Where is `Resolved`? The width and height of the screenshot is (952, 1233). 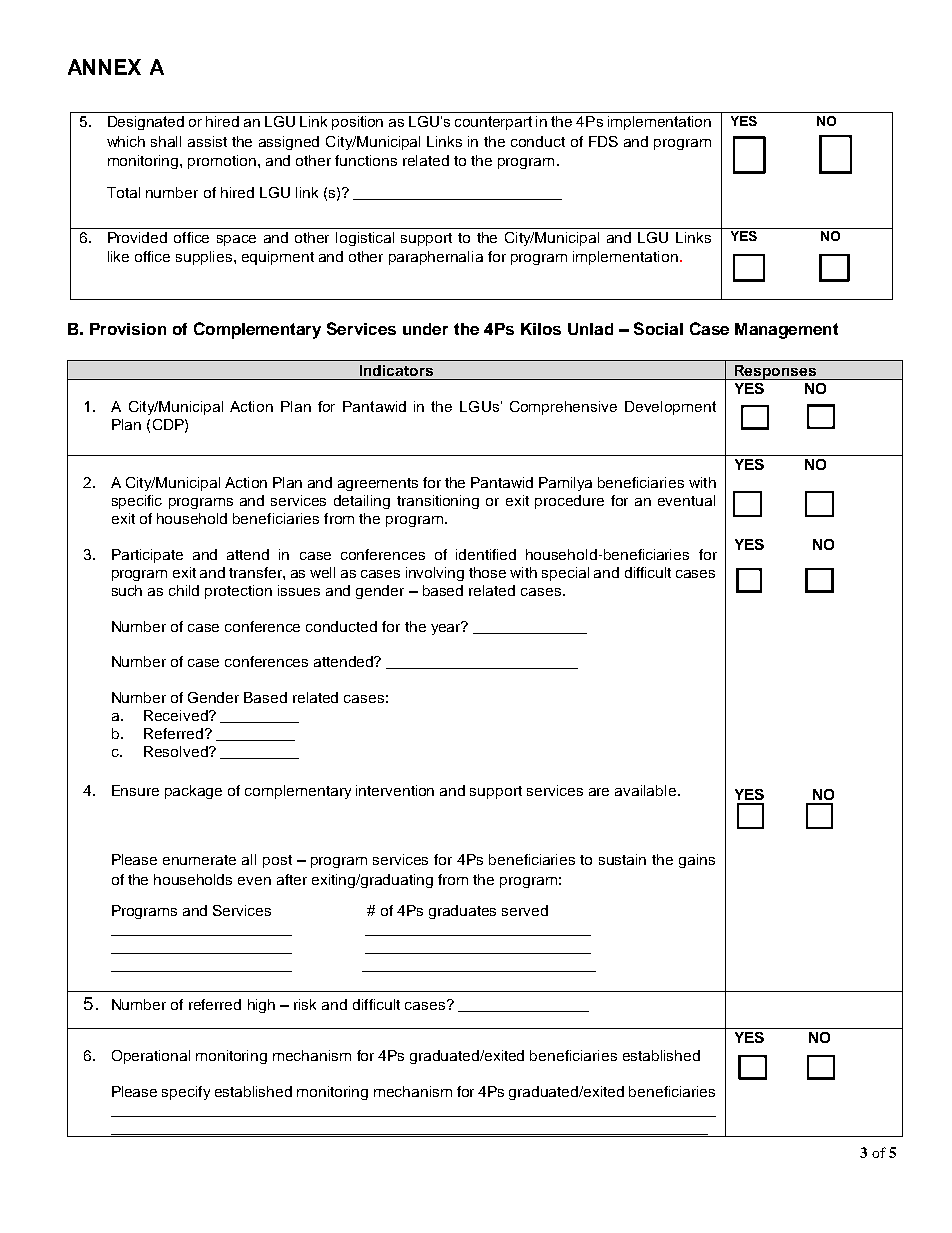 Resolved is located at coordinates (177, 751).
